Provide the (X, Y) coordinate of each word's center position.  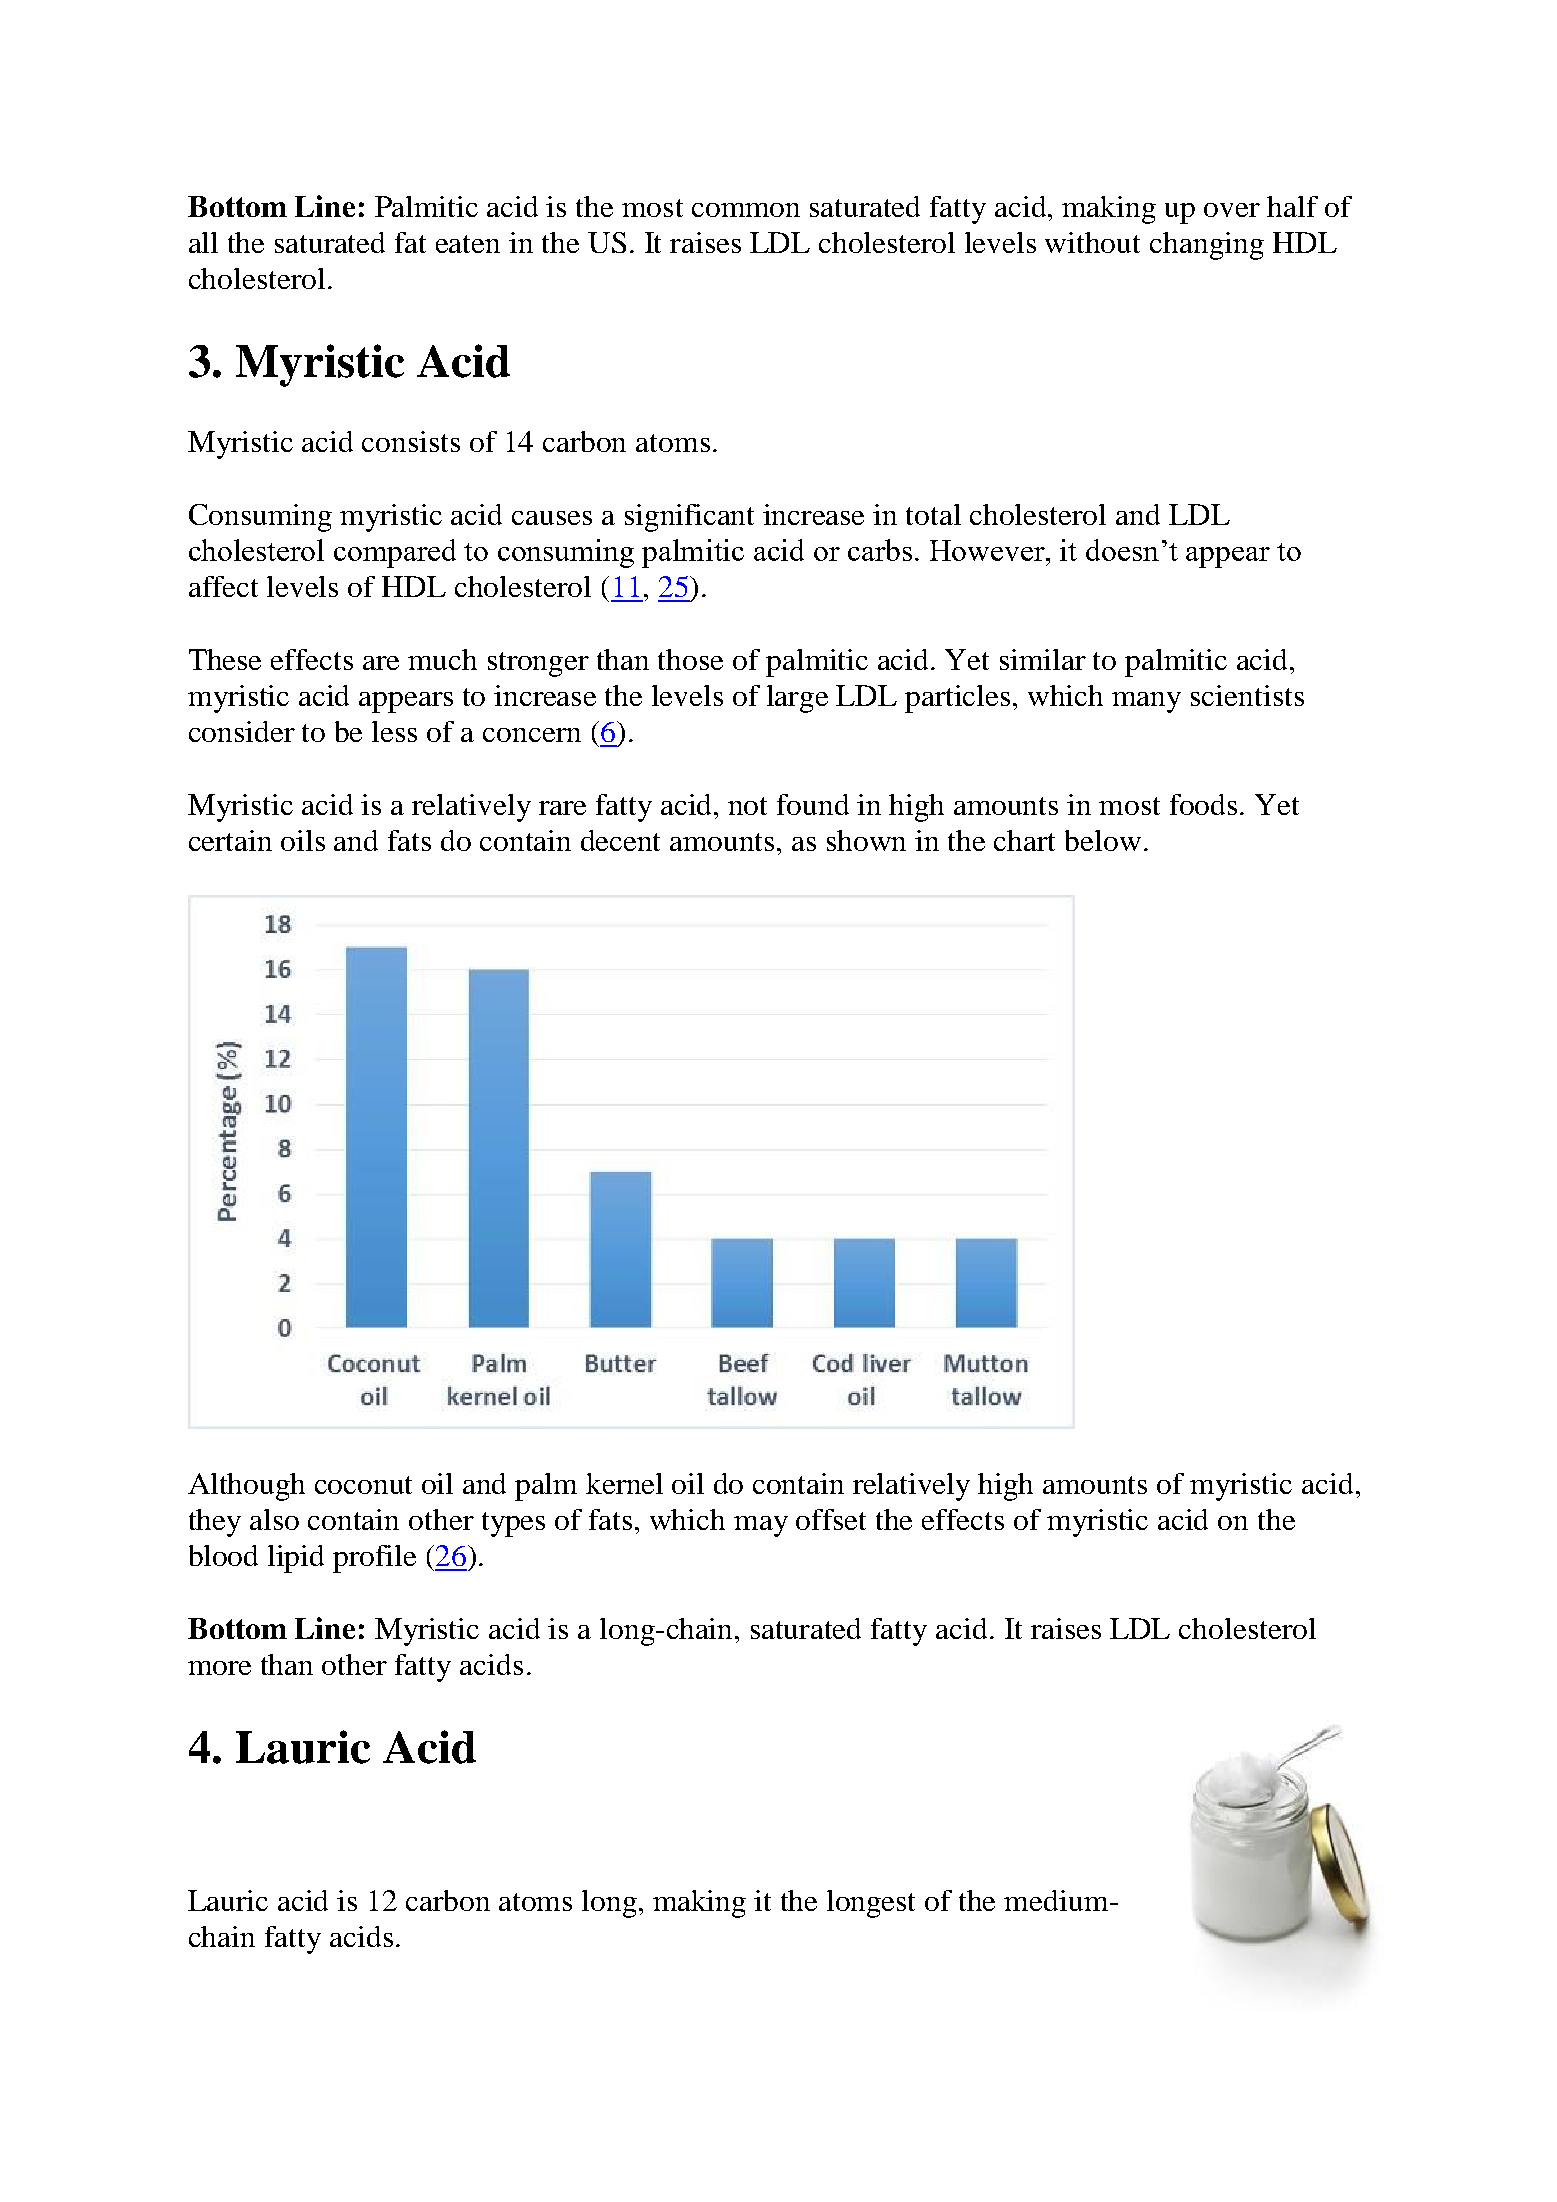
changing (1207, 246)
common (746, 210)
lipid (296, 1559)
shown (866, 840)
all (203, 242)
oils (303, 840)
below (1103, 840)
